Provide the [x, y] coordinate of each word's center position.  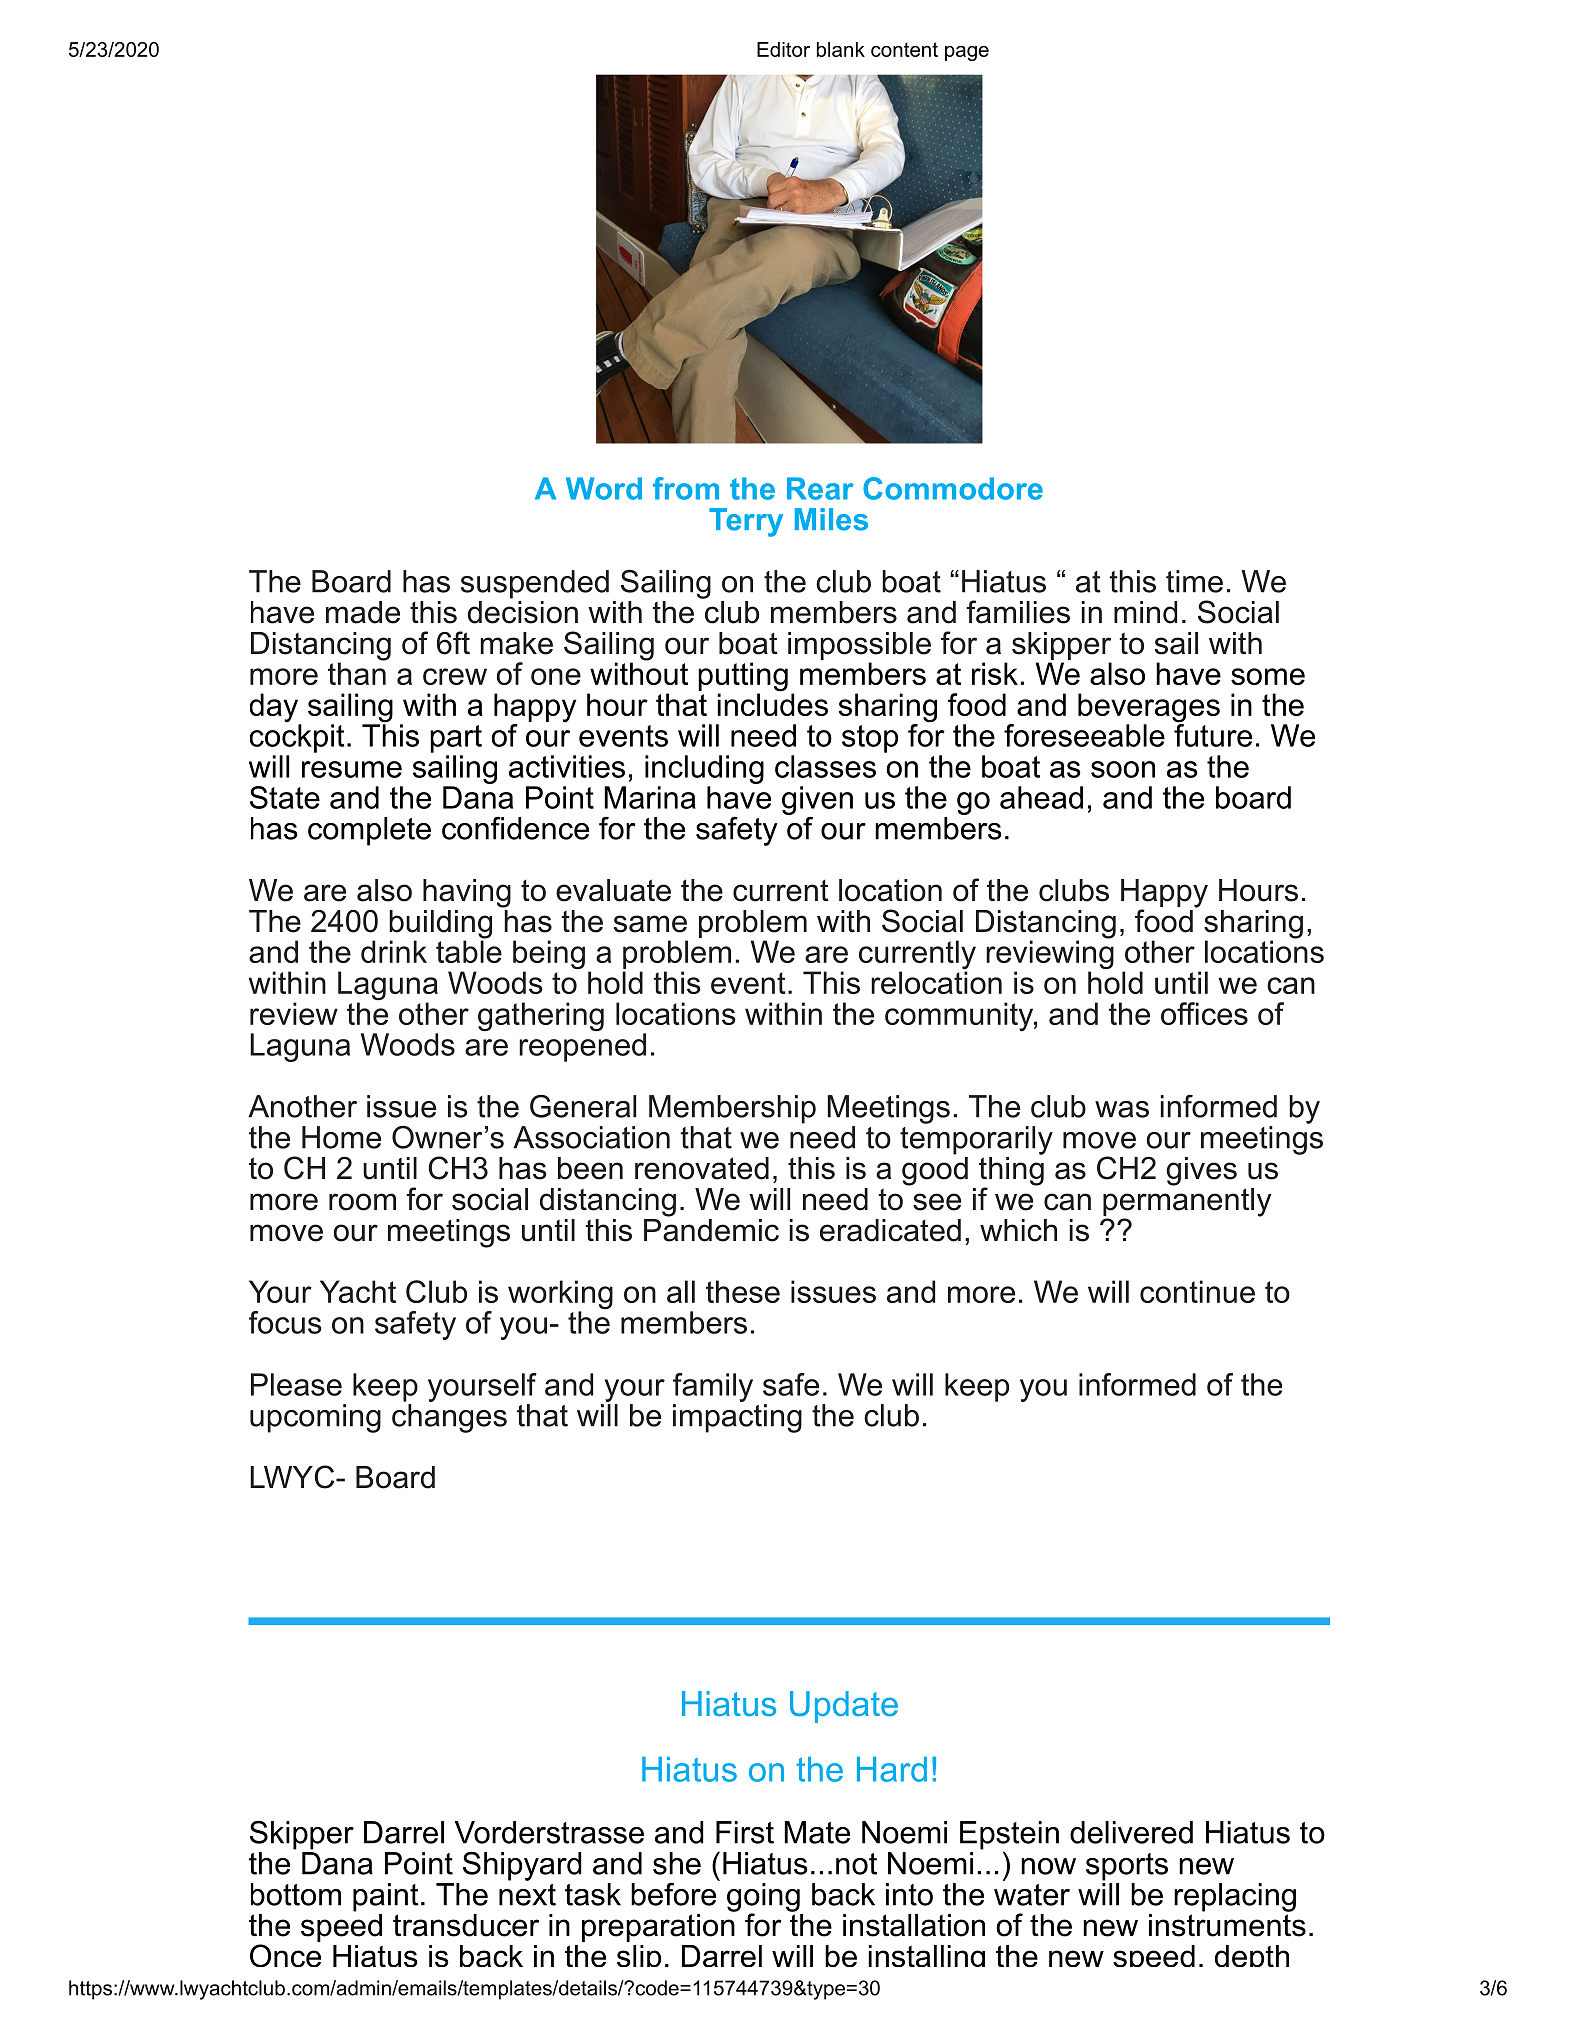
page [967, 53]
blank [841, 49]
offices [1204, 1013]
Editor [783, 49]
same [650, 924]
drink [394, 951]
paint [386, 1897]
